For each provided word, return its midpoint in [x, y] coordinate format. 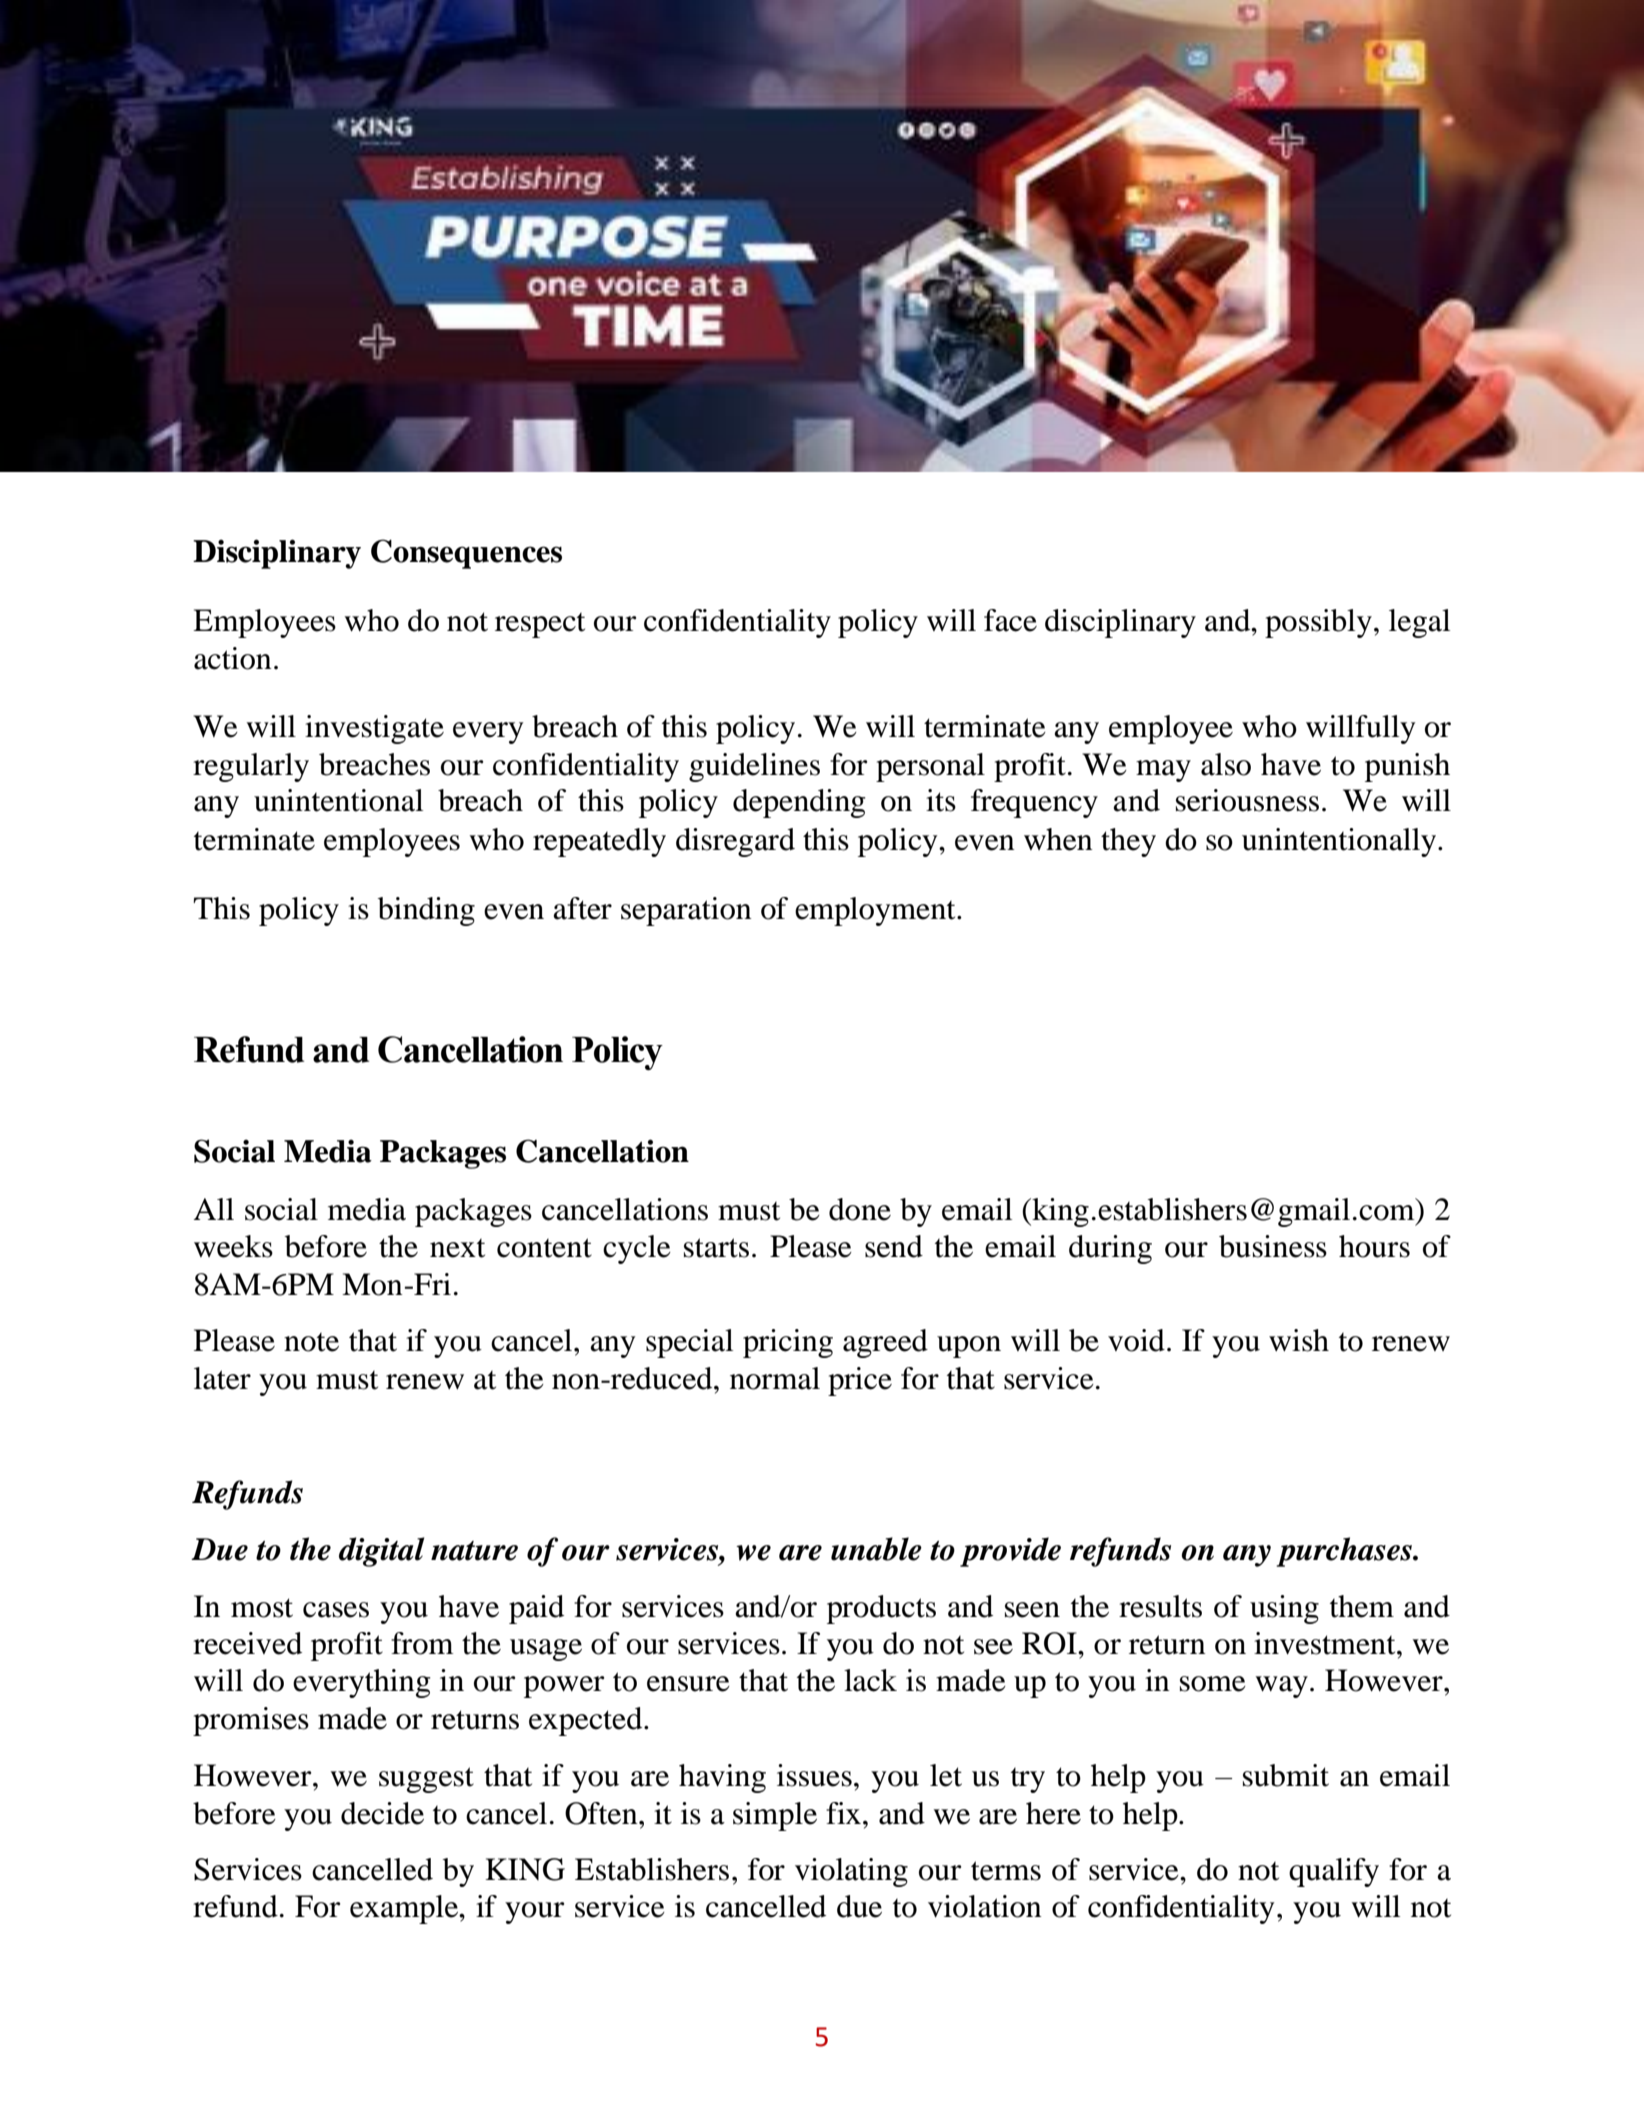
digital [381, 1552]
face [1010, 620]
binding [426, 911]
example [405, 1909]
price [860, 1381]
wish [1299, 1340]
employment [876, 911]
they [1128, 842]
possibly [1318, 623]
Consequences [466, 554]
